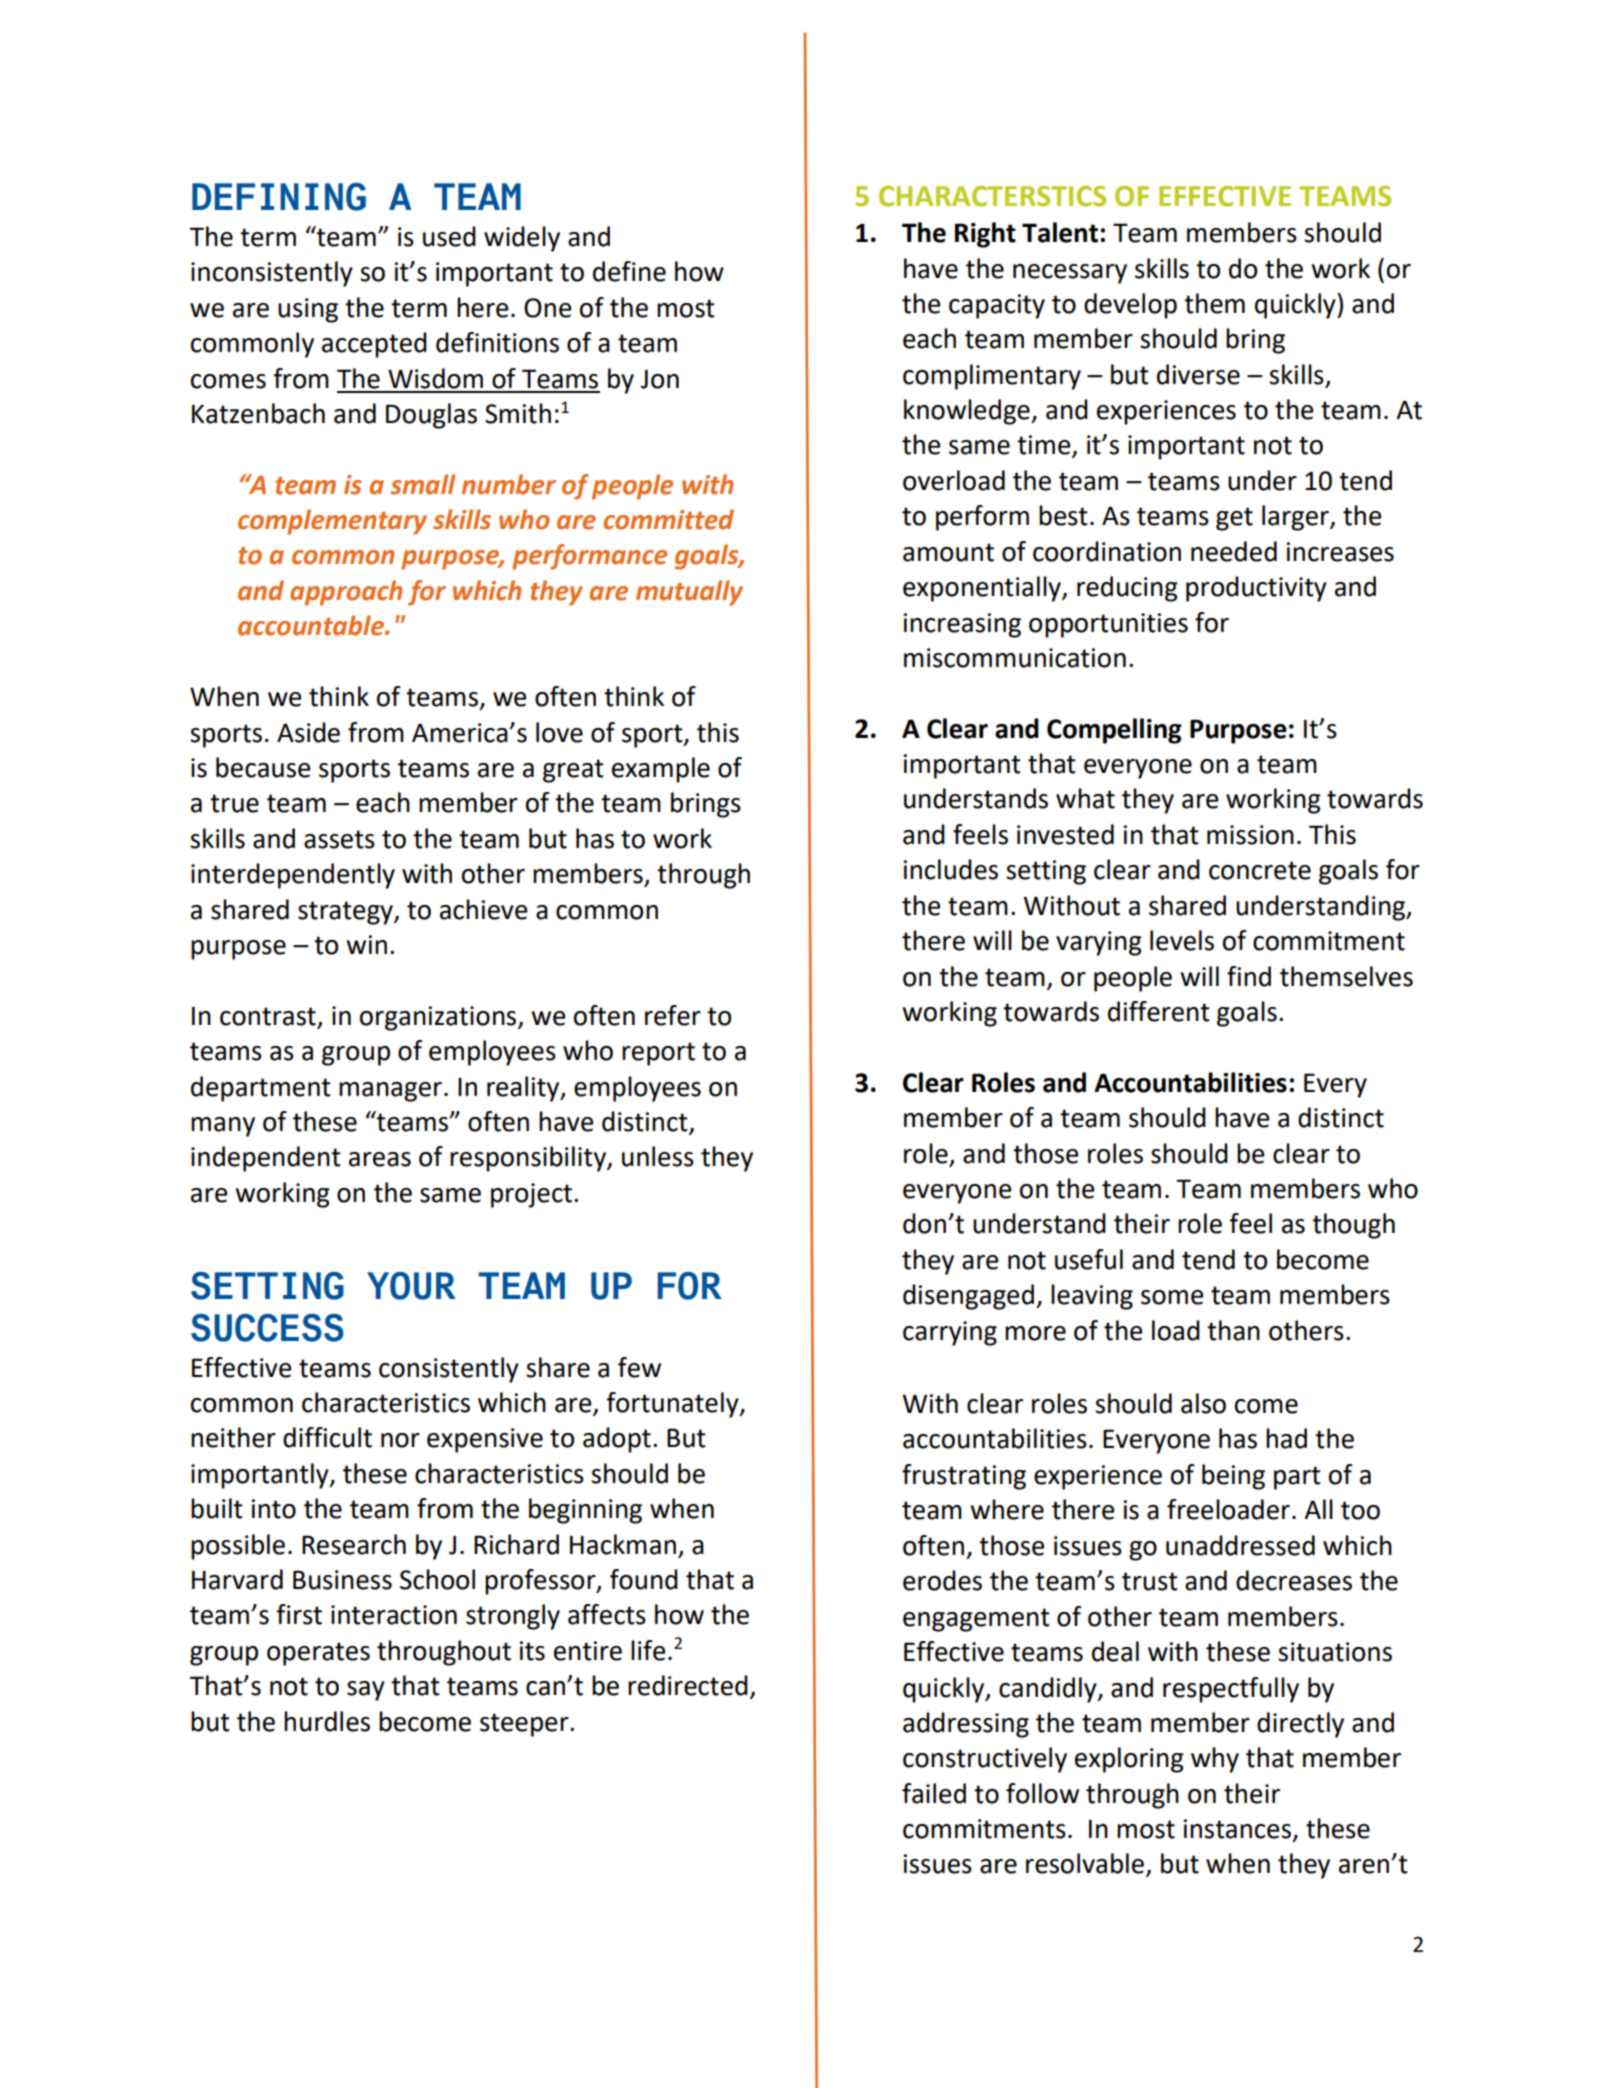  Describe the element at coordinates (327, 1721) in the image. I see `hurdles` at that location.
